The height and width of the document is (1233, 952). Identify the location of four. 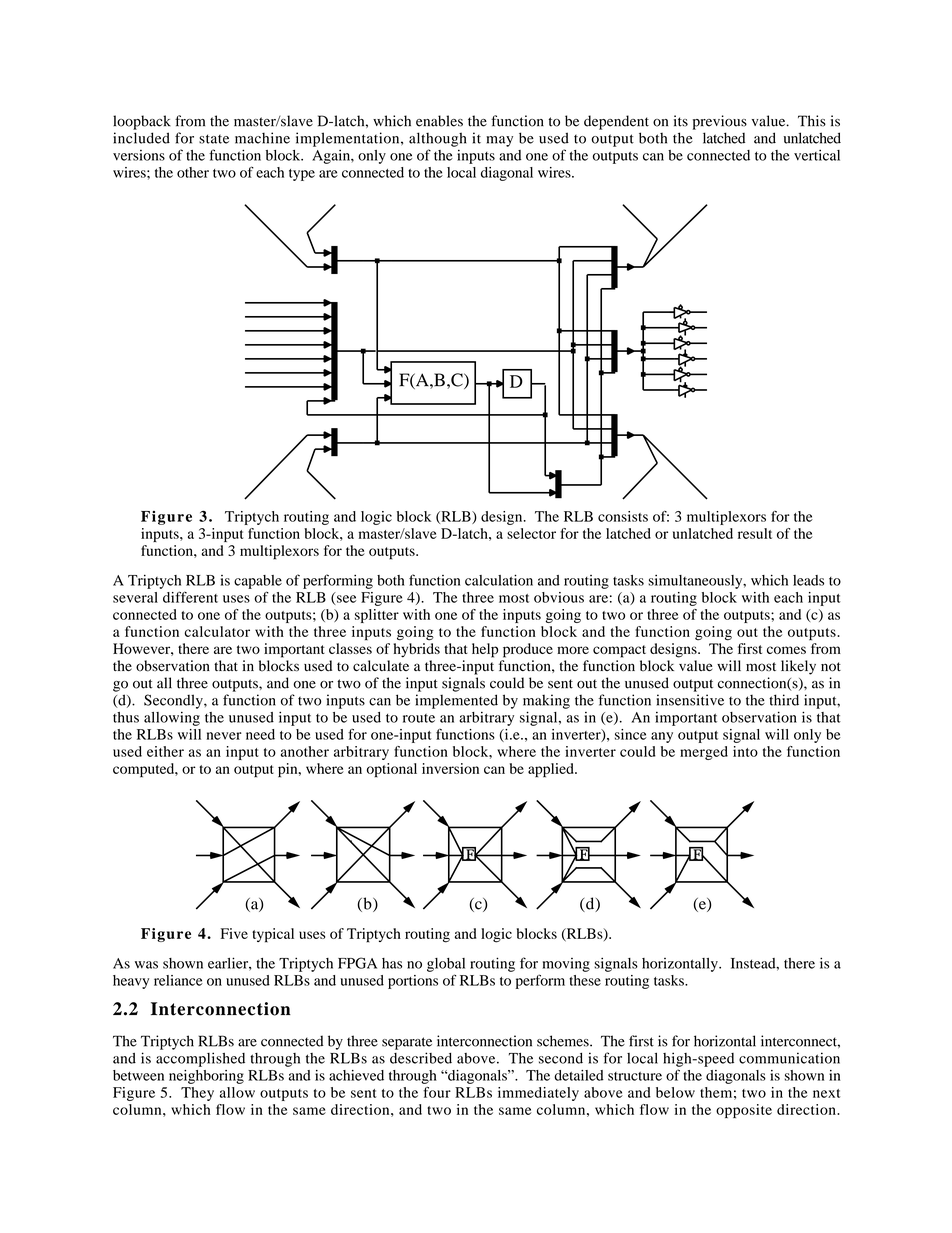
(437, 1092).
